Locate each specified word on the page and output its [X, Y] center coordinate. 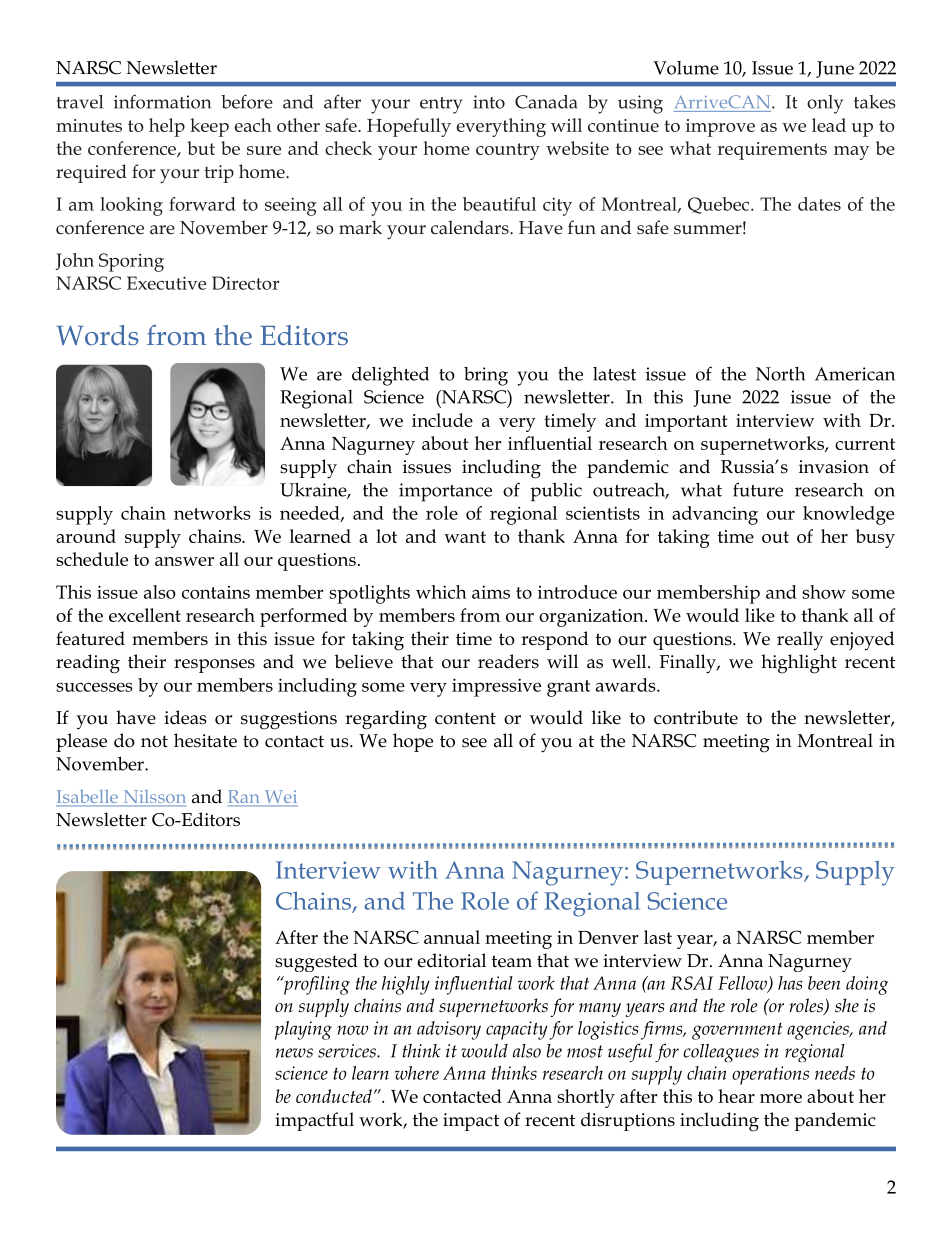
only [825, 104]
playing [303, 1030]
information [162, 102]
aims [491, 592]
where [417, 1073]
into [489, 102]
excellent [145, 615]
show [824, 592]
